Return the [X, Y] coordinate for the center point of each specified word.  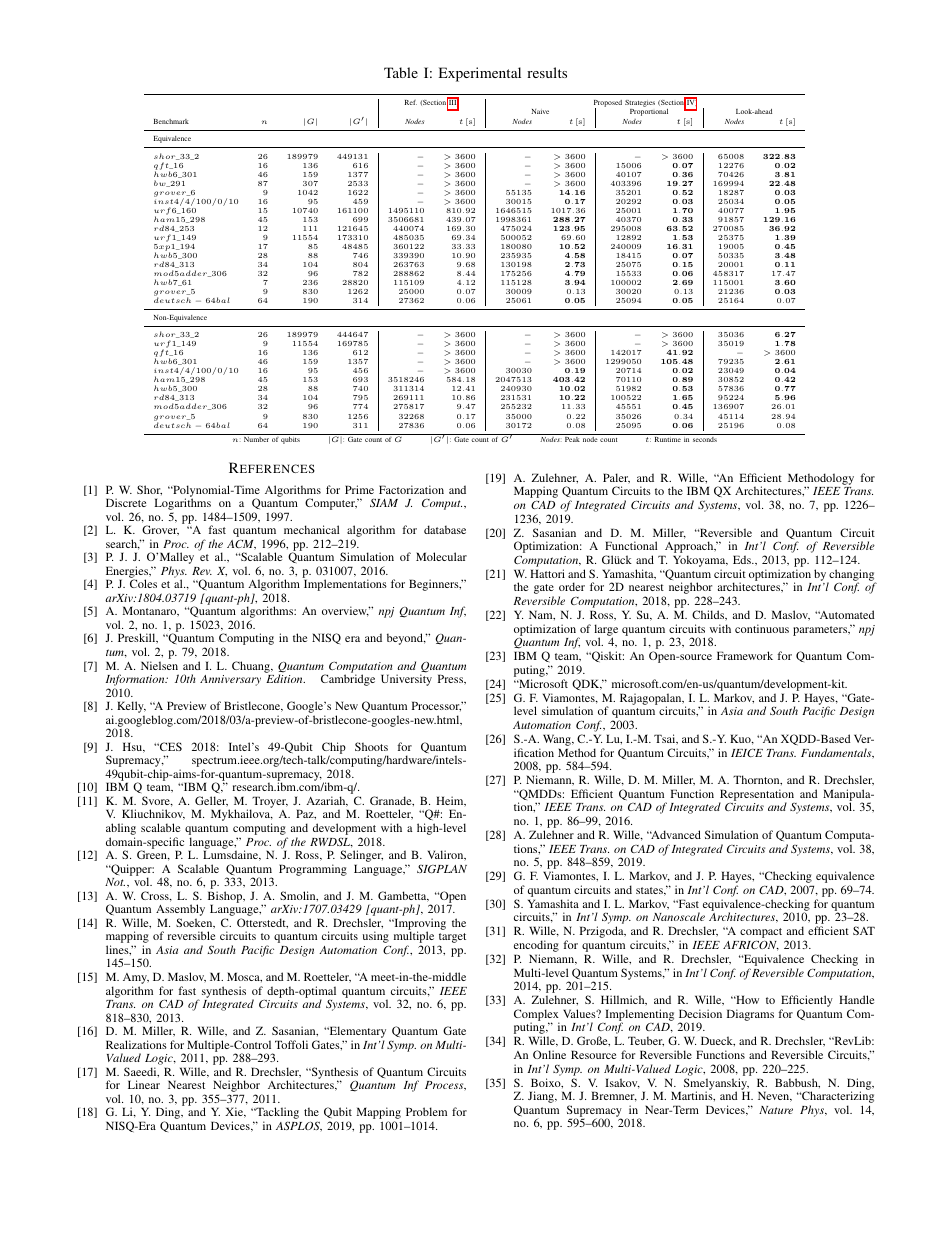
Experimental [480, 74]
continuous [762, 628]
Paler [616, 478]
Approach [689, 548]
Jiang [542, 1097]
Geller [211, 801]
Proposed [608, 105]
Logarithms [182, 505]
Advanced [675, 834]
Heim [451, 801]
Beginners [435, 585]
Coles [143, 583]
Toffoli [291, 1044]
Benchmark [171, 121]
